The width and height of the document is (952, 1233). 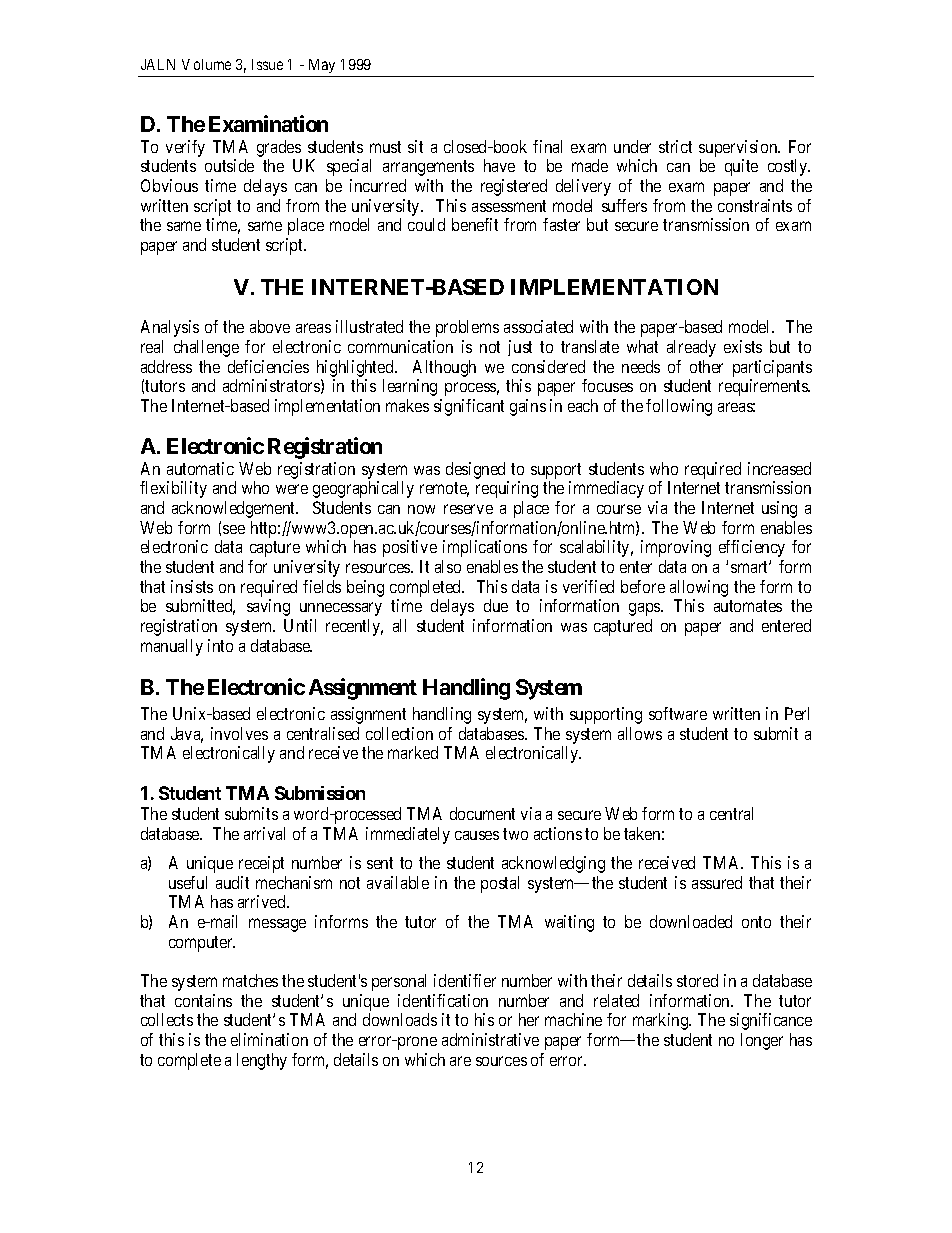 What do you see at coordinates (485, 548) in the document?
I see `implications` at bounding box center [485, 548].
